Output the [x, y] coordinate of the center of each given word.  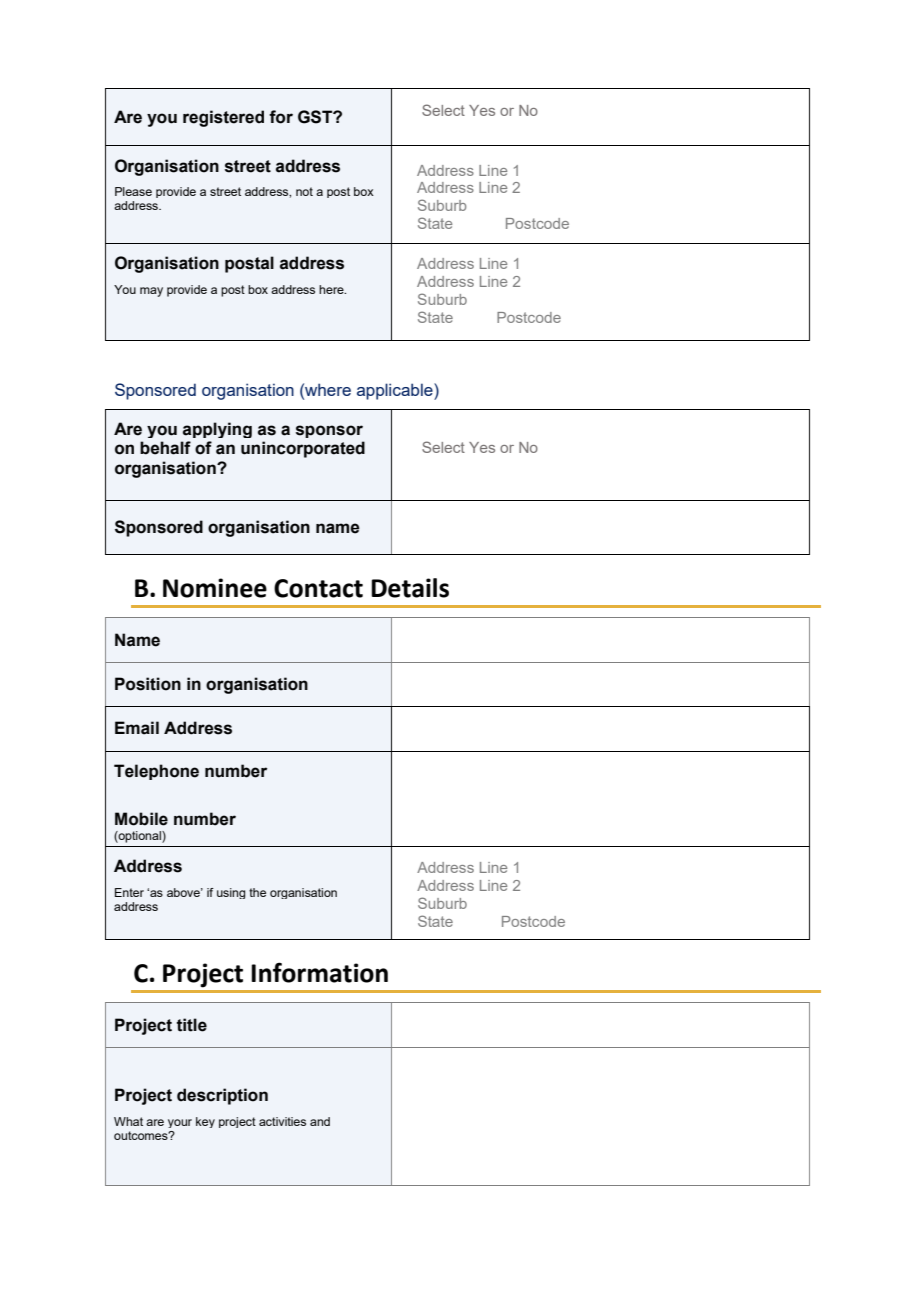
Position [148, 684]
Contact [318, 588]
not [304, 191]
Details [410, 588]
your [180, 1123]
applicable [396, 391]
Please [133, 191]
